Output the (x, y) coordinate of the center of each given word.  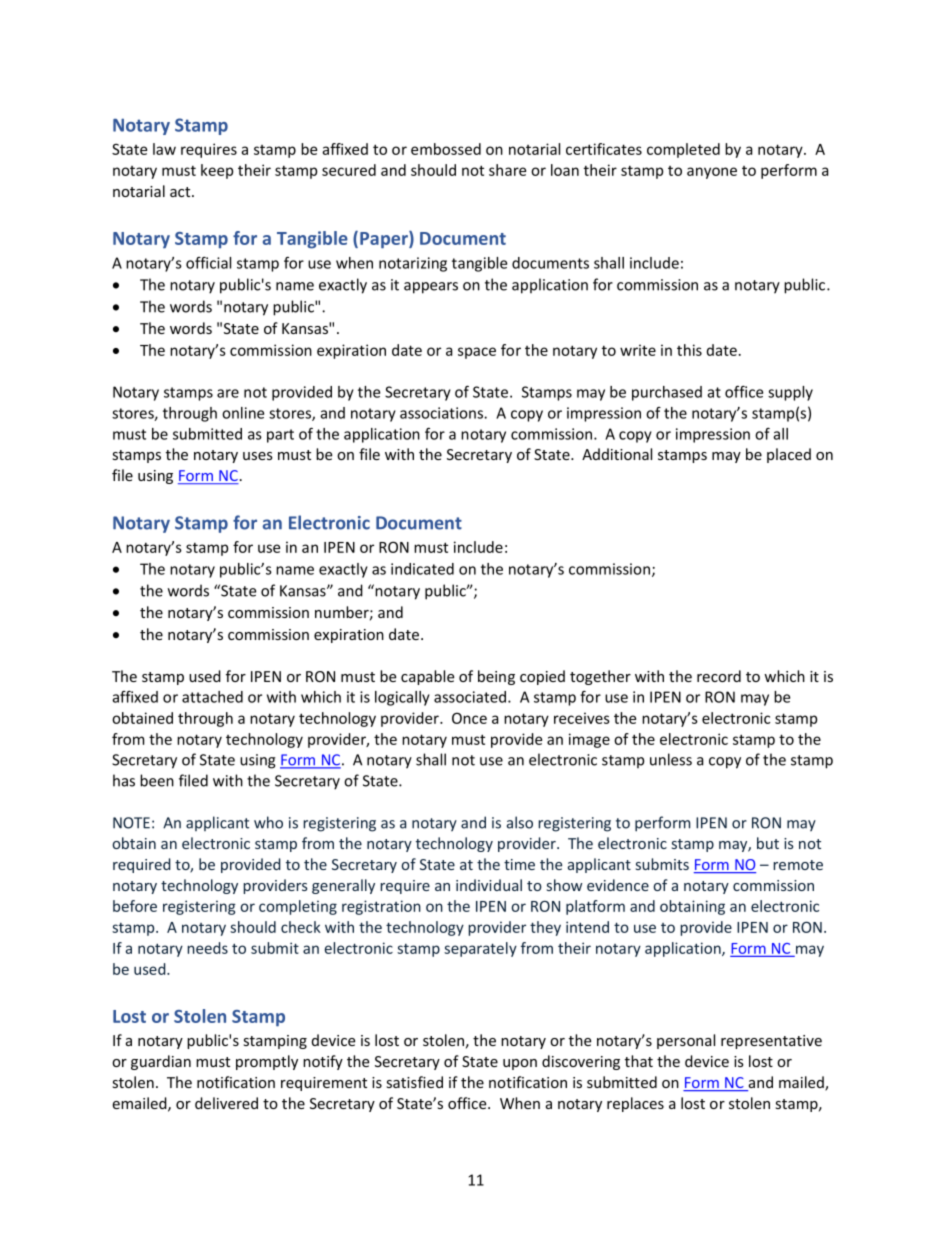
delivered (226, 1103)
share (507, 170)
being (496, 677)
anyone (712, 173)
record (719, 676)
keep (217, 171)
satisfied (415, 1082)
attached (212, 697)
